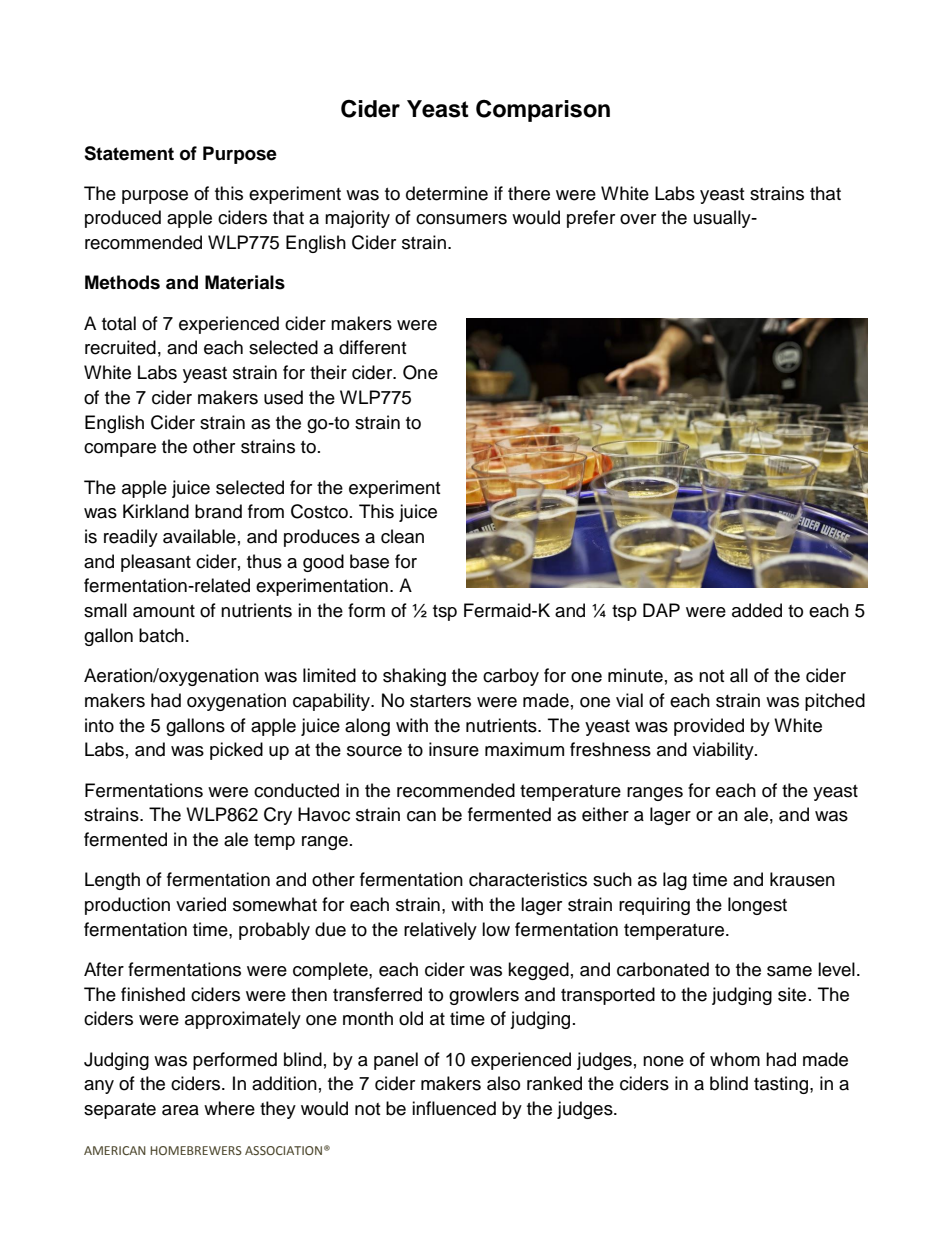 Image resolution: width=952 pixels, height=1233 pixels. Describe the element at coordinates (218, 511) in the screenshot. I see `brand` at that location.
